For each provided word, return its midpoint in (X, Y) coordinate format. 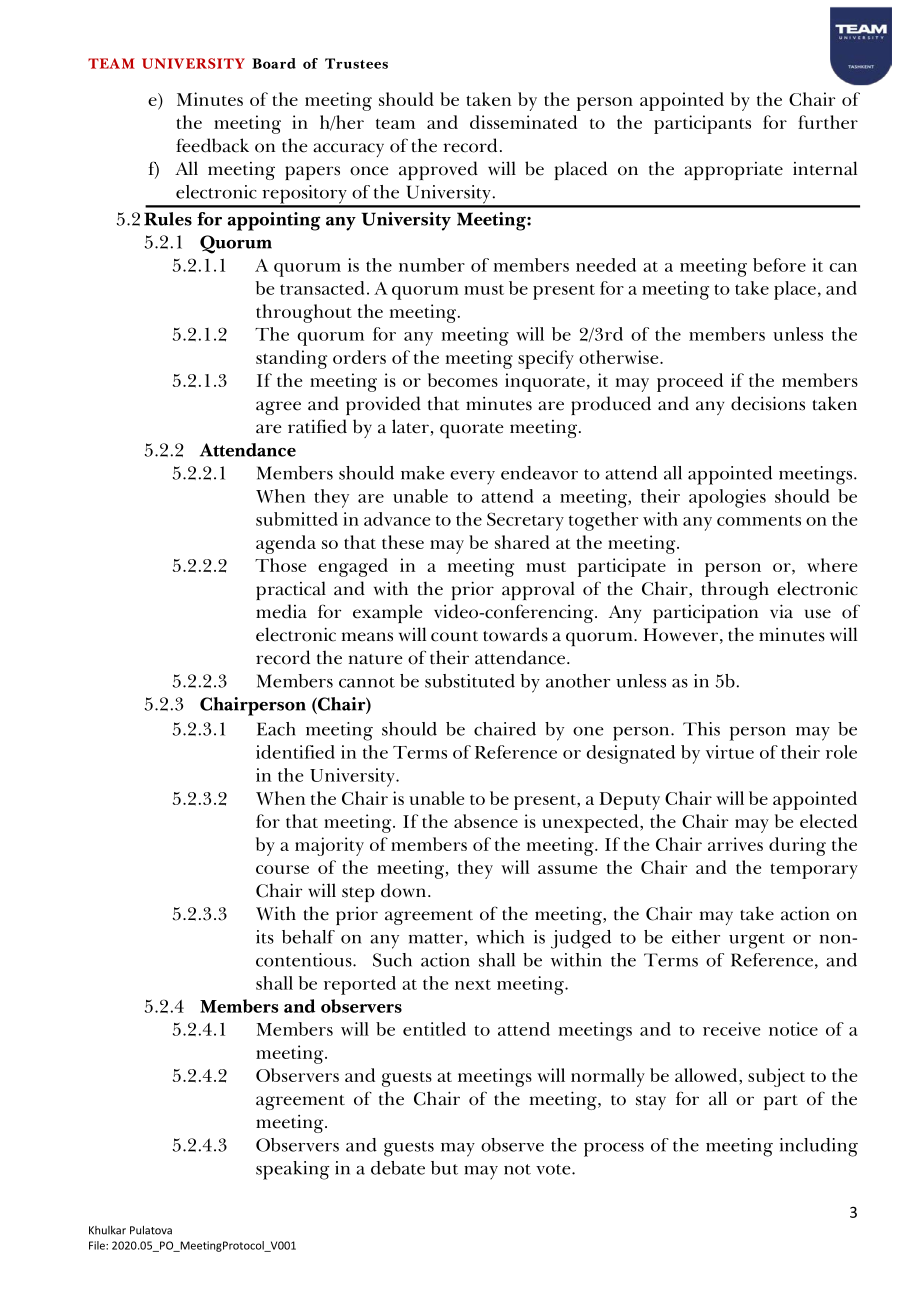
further (828, 122)
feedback (212, 145)
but (444, 1168)
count (454, 636)
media (281, 611)
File (98, 1245)
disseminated (523, 122)
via (781, 611)
